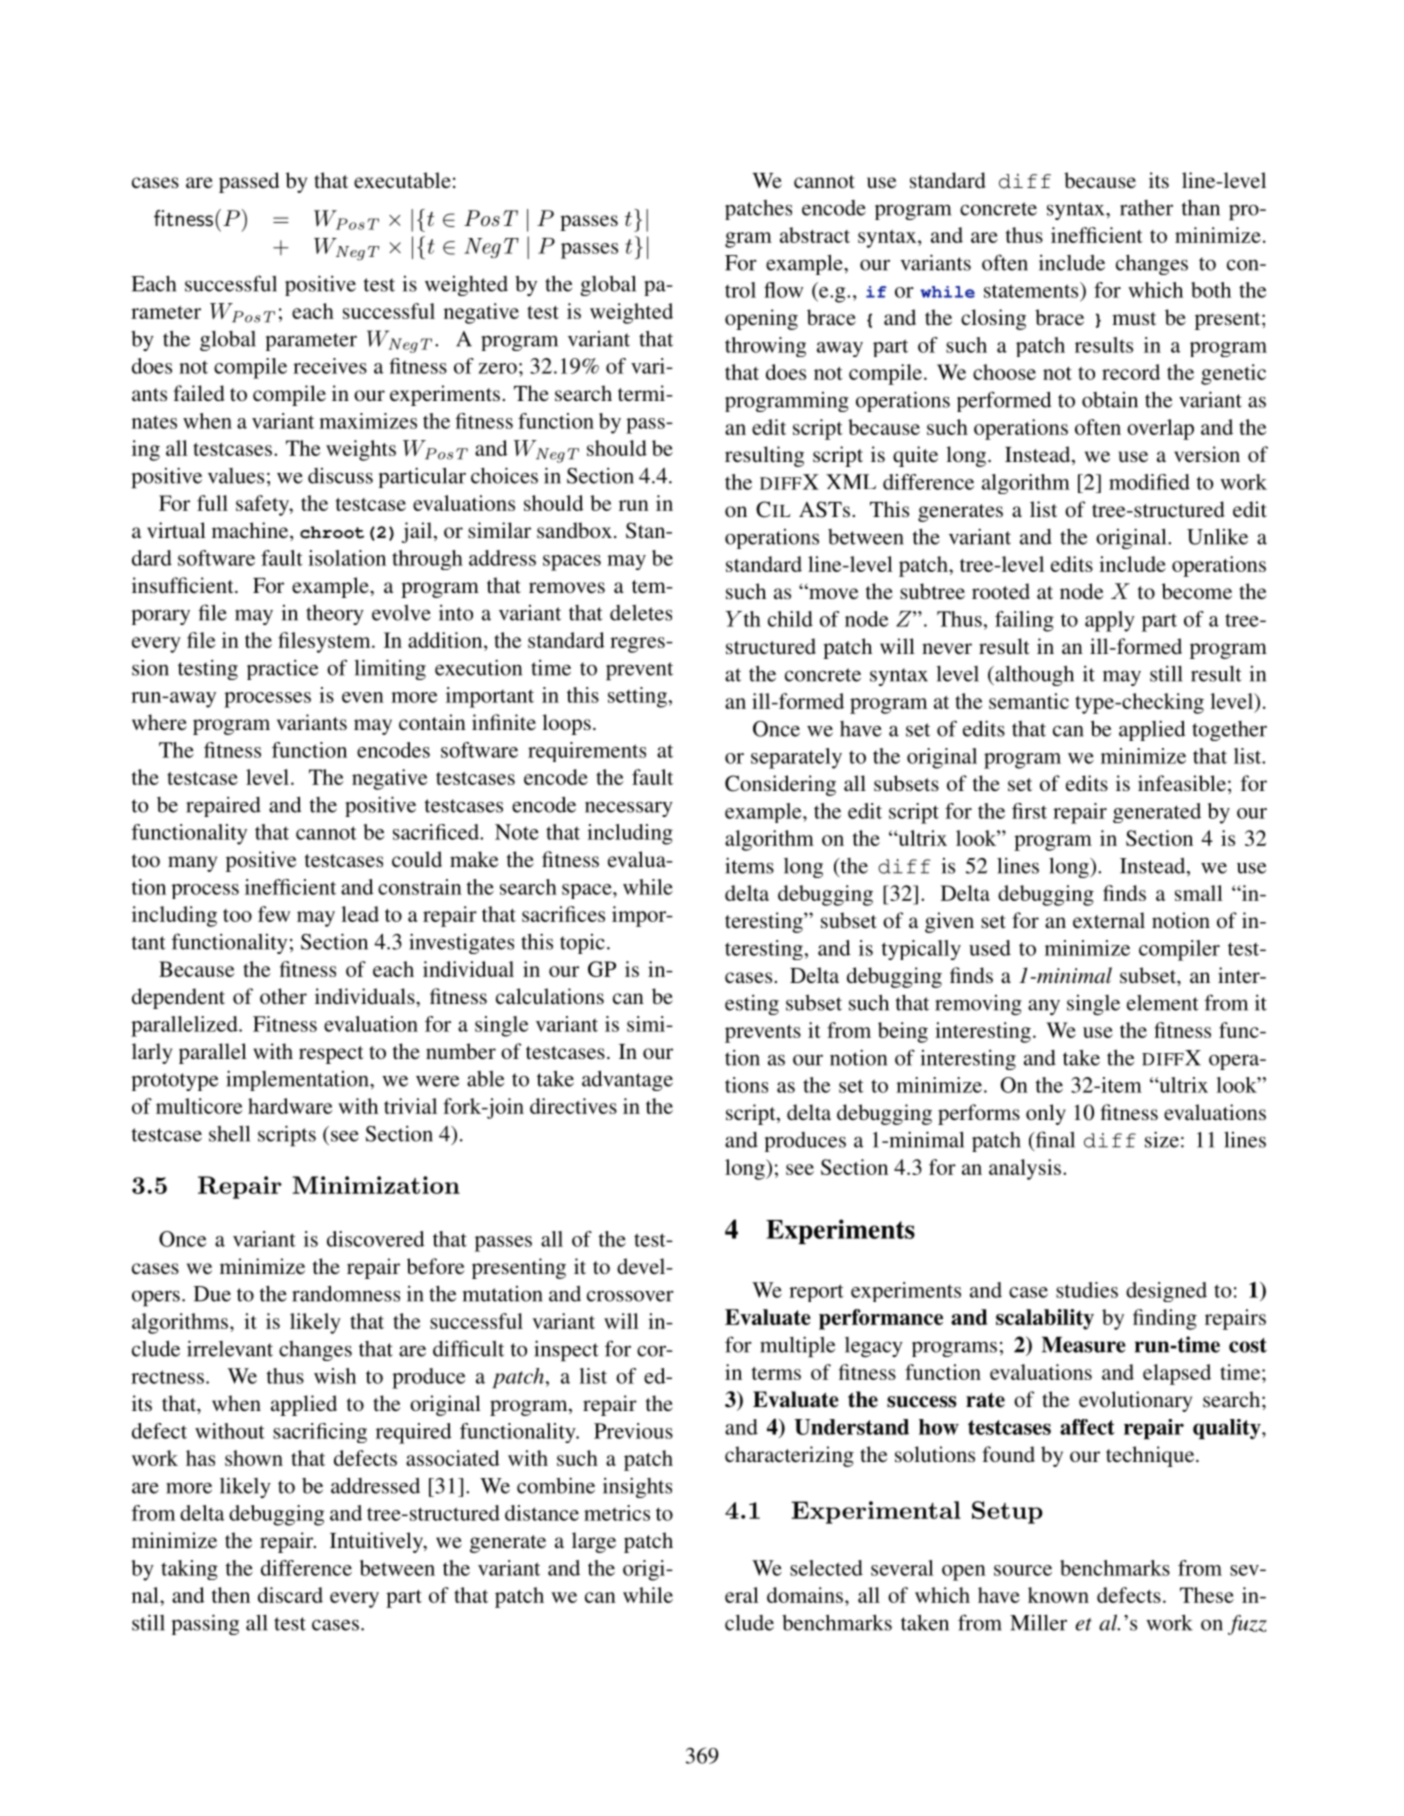 The image size is (1404, 1816). I want to click on deletes, so click(641, 613).
